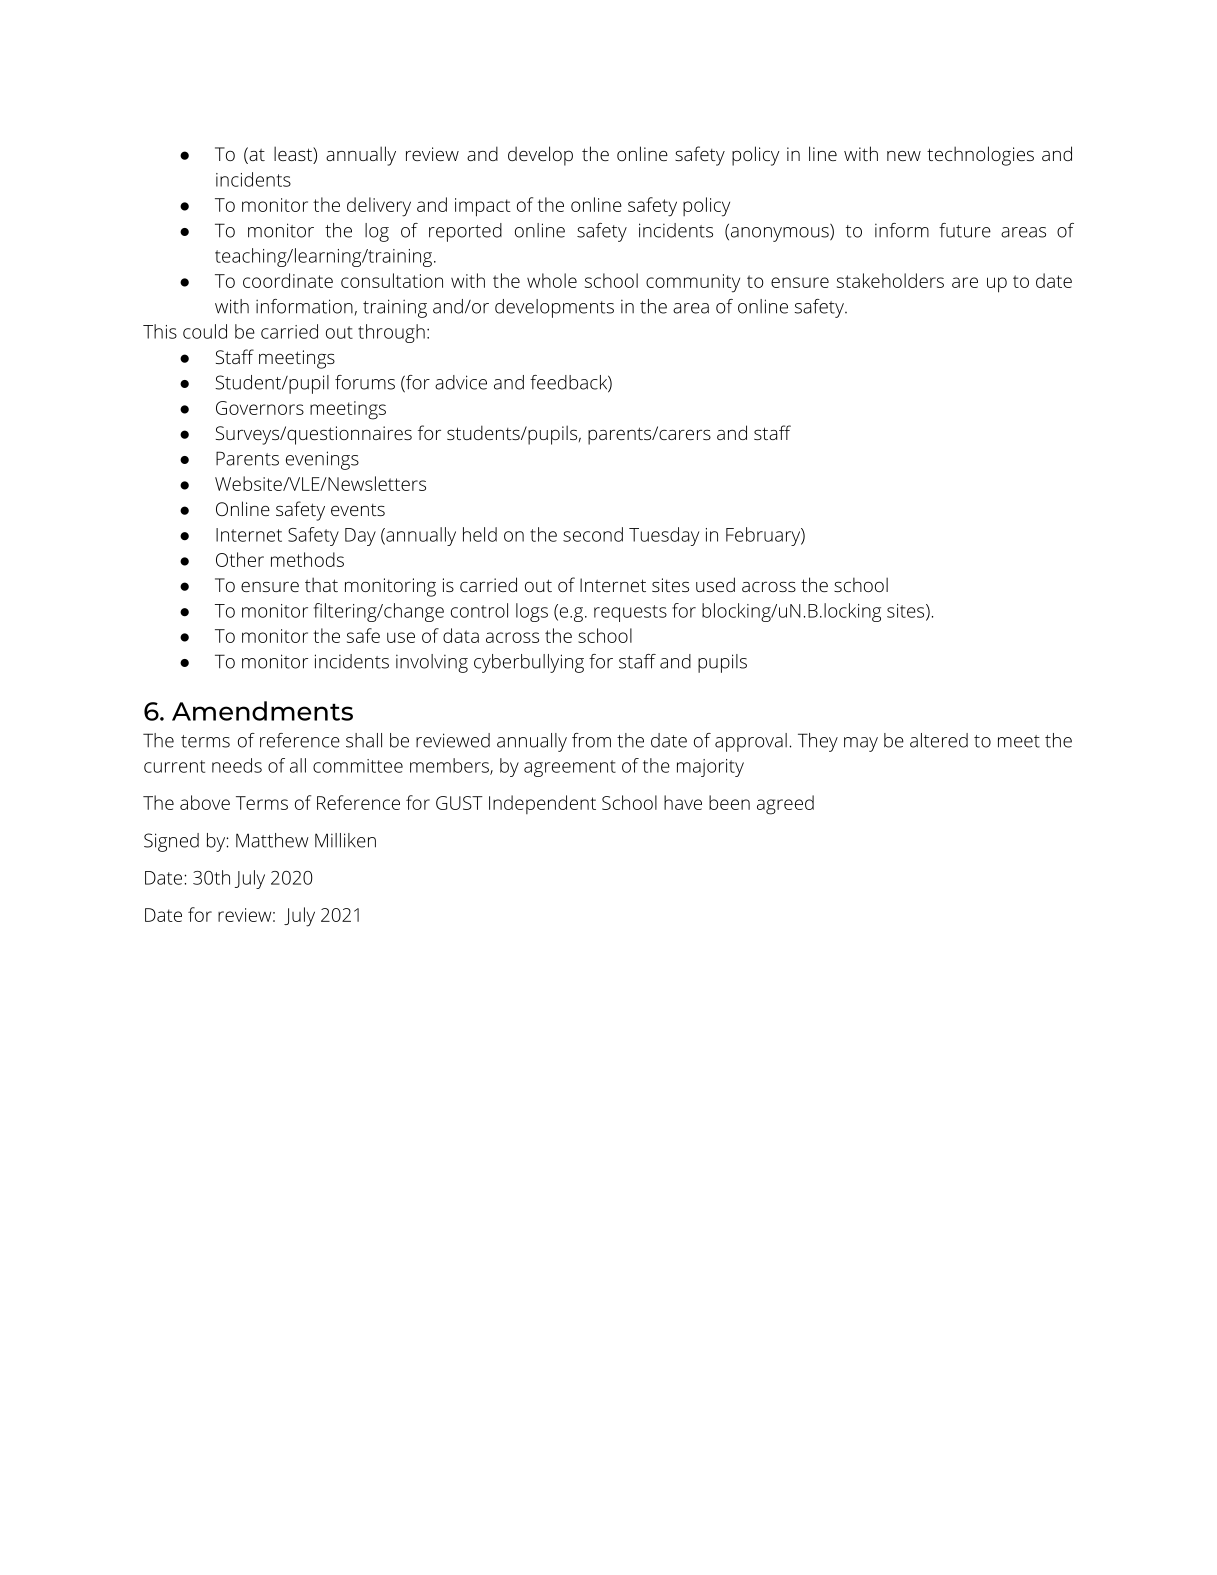 The width and height of the document is (1217, 1575). Describe the element at coordinates (552, 280) in the document. I see `whole` at that location.
